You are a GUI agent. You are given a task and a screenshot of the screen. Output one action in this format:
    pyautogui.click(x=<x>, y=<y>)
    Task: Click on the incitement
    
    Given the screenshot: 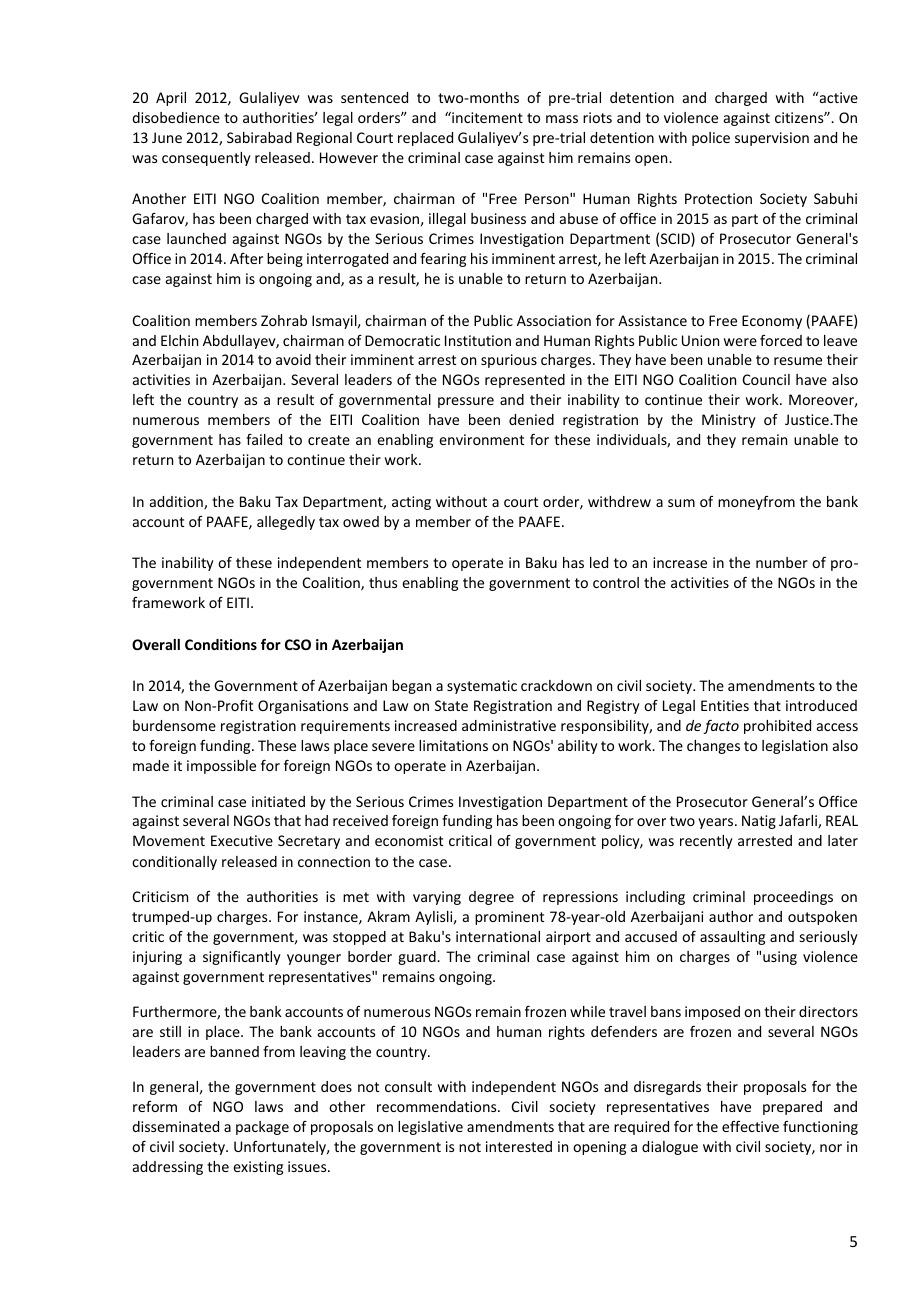 What is the action you would take?
    pyautogui.click(x=486, y=117)
